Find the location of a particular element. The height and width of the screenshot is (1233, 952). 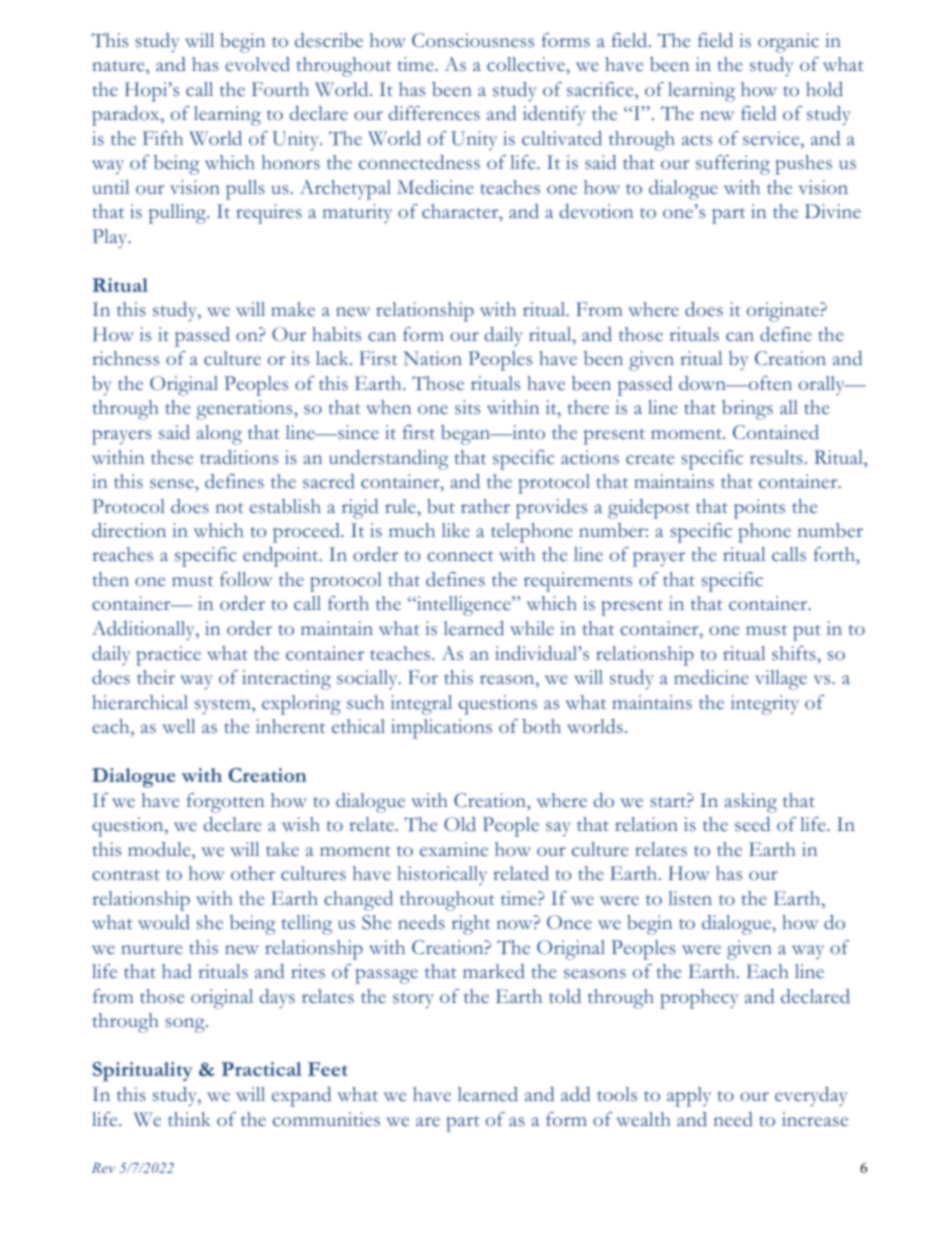

implications is located at coordinates (441, 729).
